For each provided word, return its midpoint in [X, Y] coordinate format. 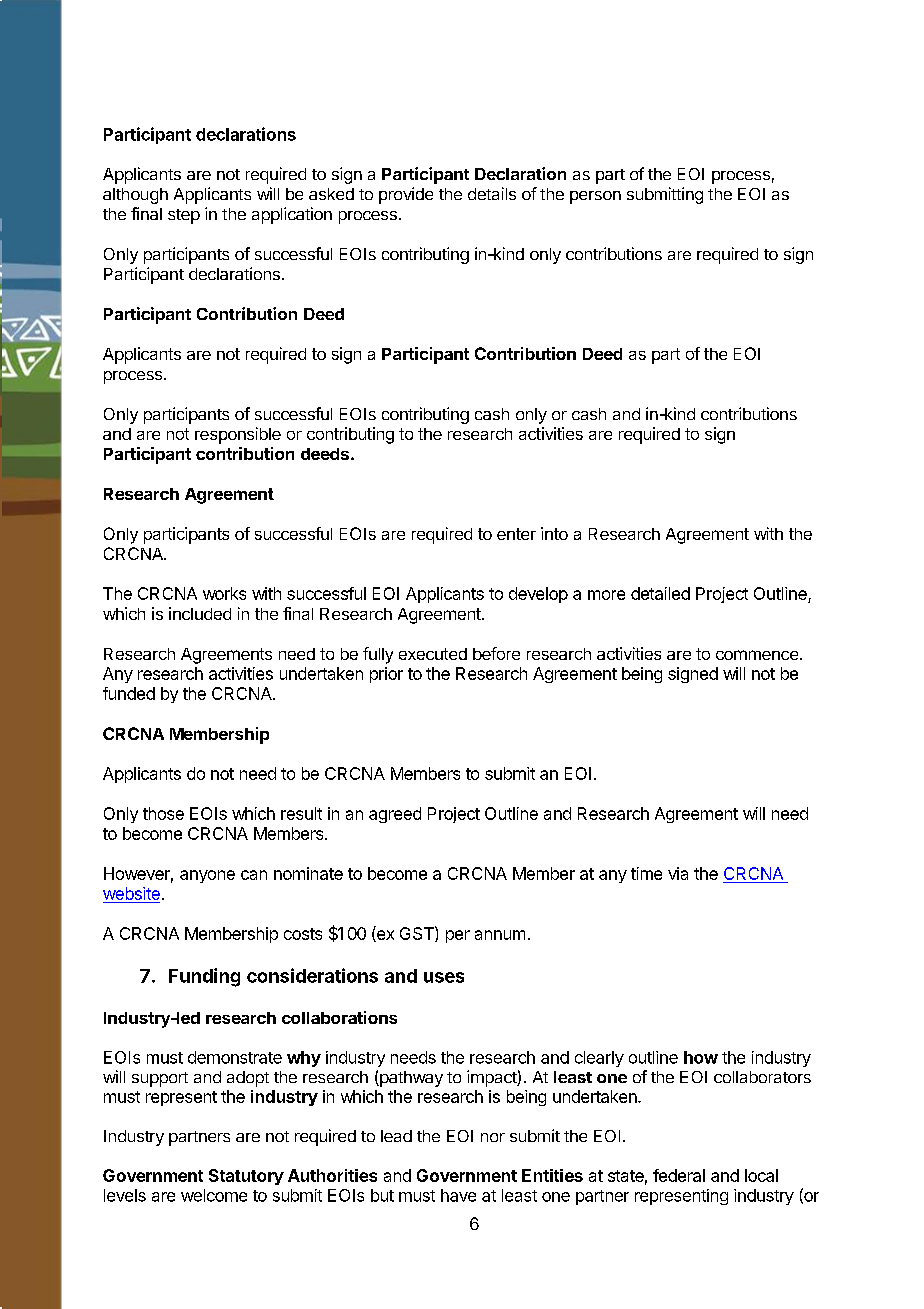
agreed [395, 815]
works [224, 593]
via [678, 873]
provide [406, 195]
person [595, 197]
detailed [660, 593]
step [184, 216]
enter [516, 534]
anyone [207, 876]
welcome [214, 1195]
